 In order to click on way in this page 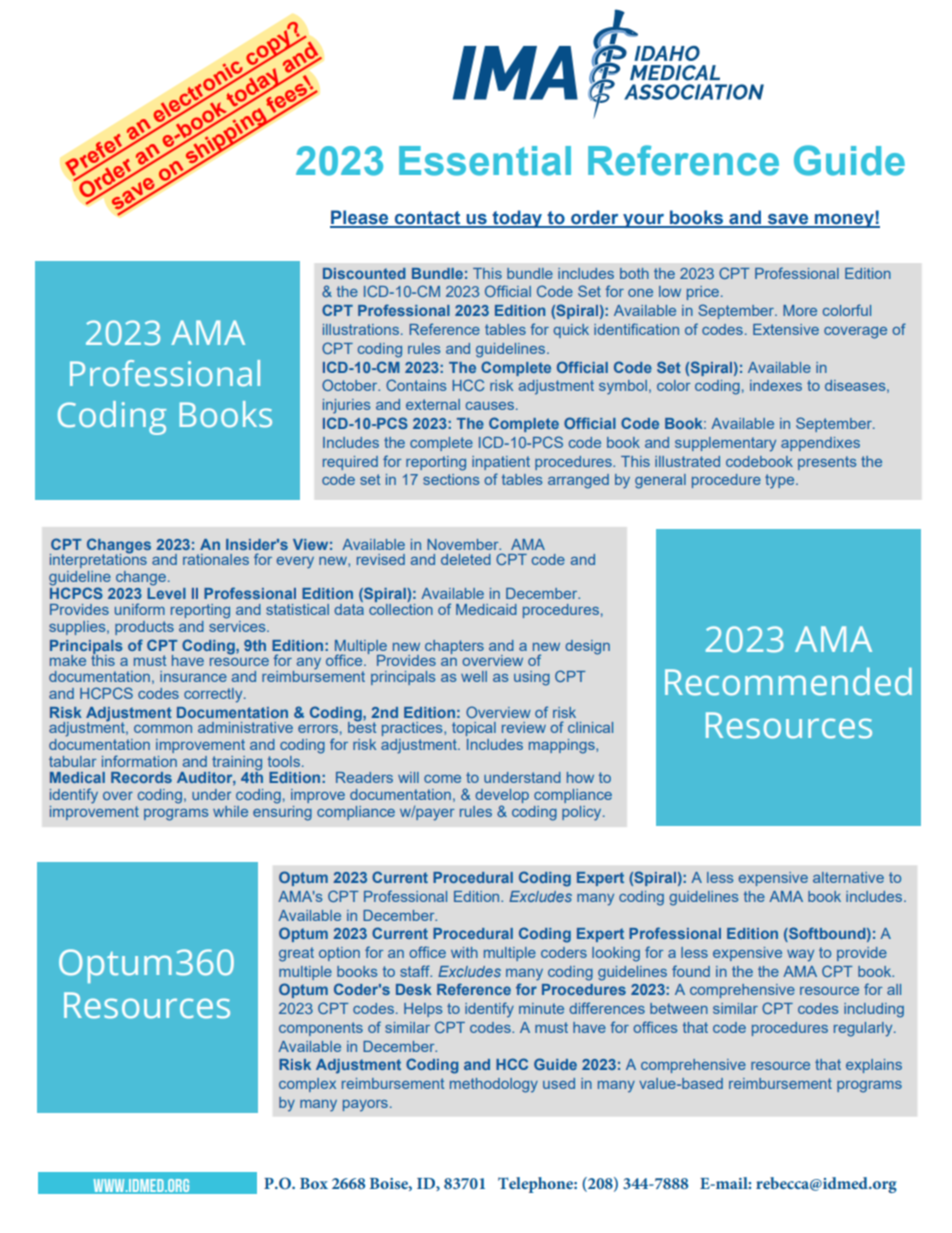, I will do `click(800, 956)`.
